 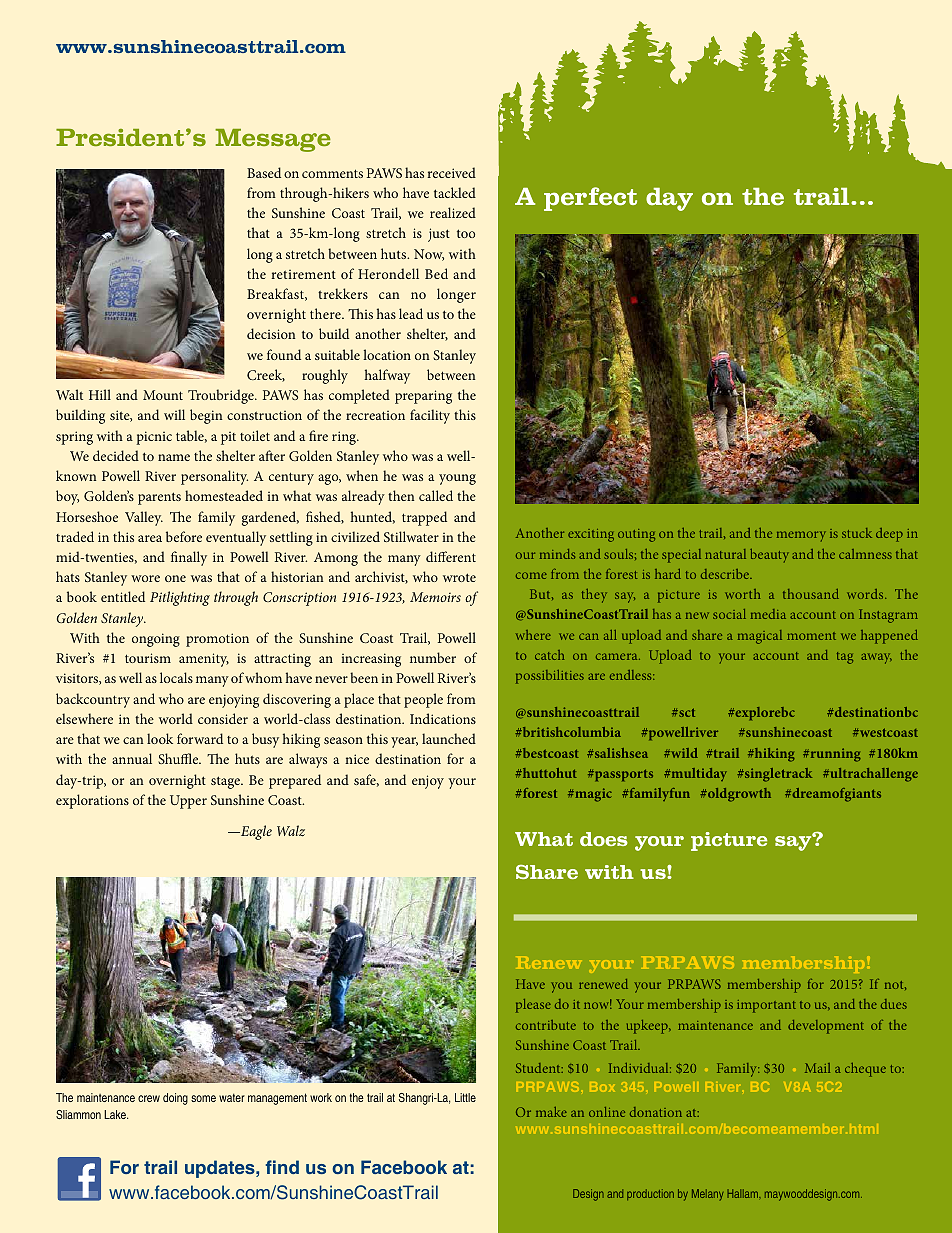 What do you see at coordinates (801, 536) in the screenshot?
I see `memory` at bounding box center [801, 536].
